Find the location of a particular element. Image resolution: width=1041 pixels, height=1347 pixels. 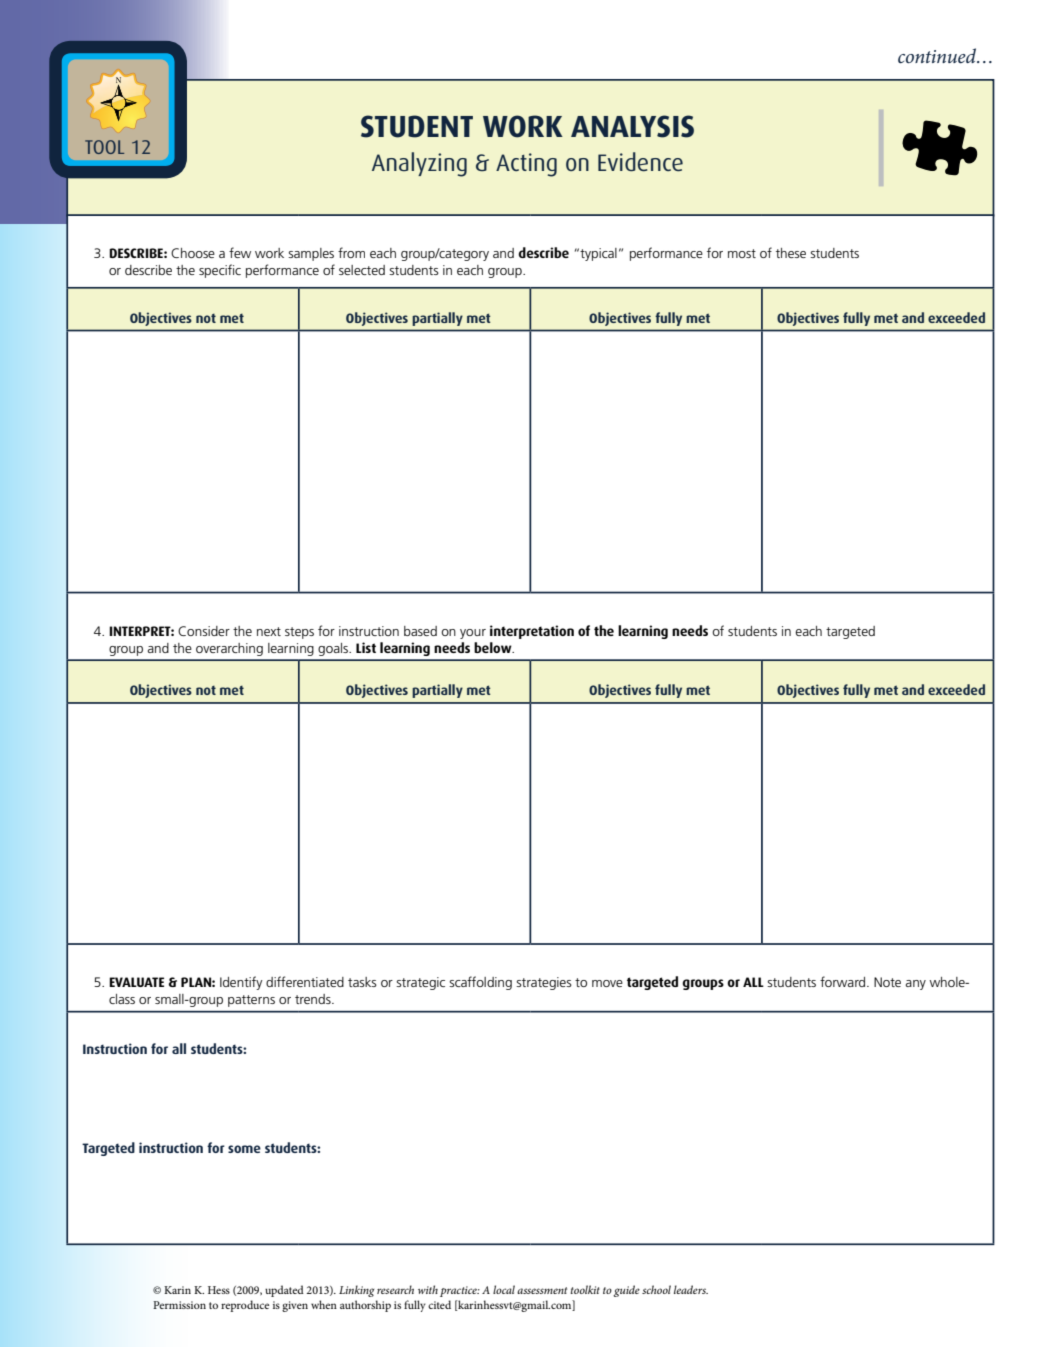

your is located at coordinates (473, 634).
